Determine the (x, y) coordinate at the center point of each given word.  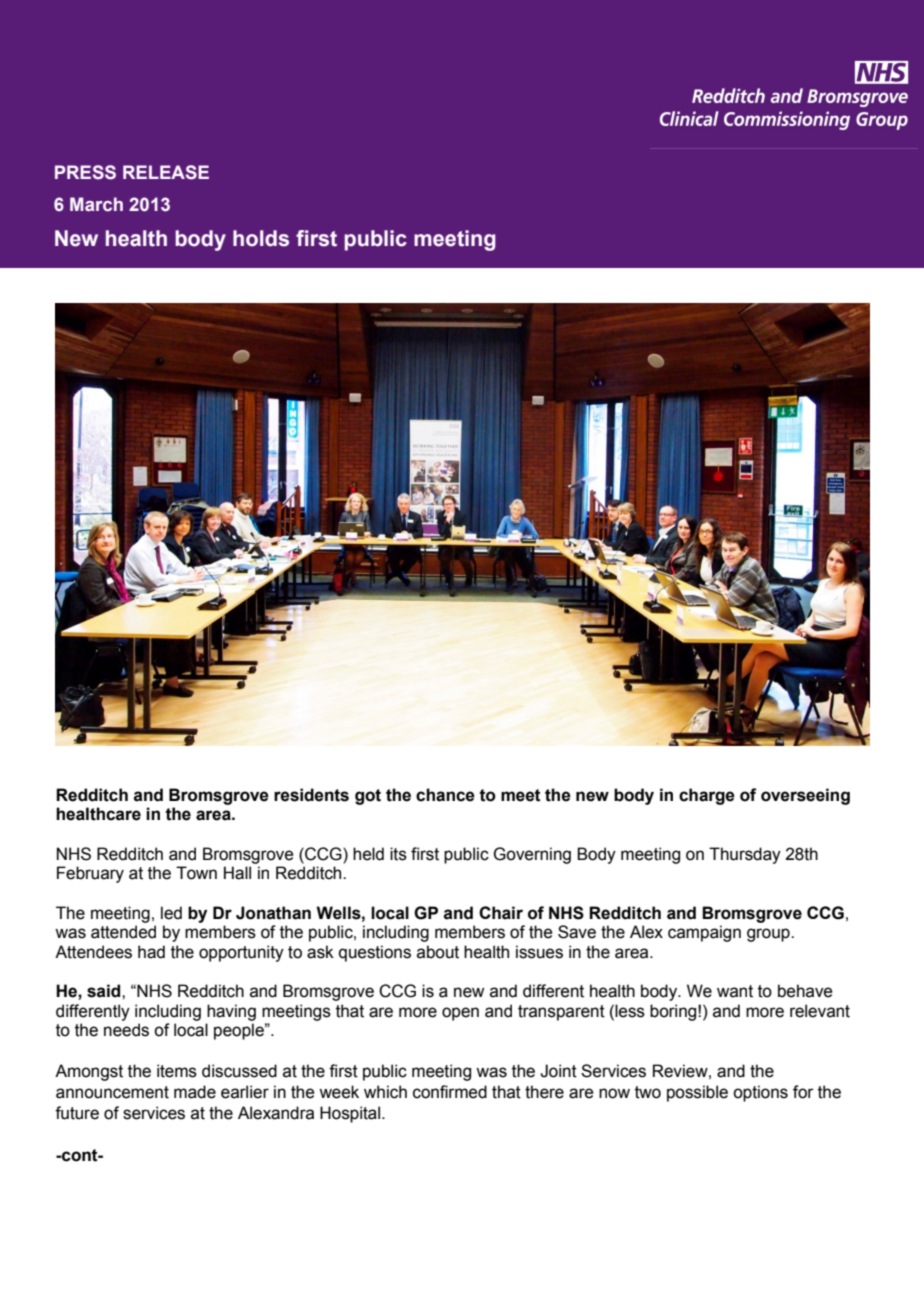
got (368, 797)
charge (707, 796)
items (177, 1071)
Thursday (745, 855)
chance (445, 795)
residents (311, 795)
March (96, 204)
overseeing (805, 796)
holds (261, 238)
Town (196, 873)
